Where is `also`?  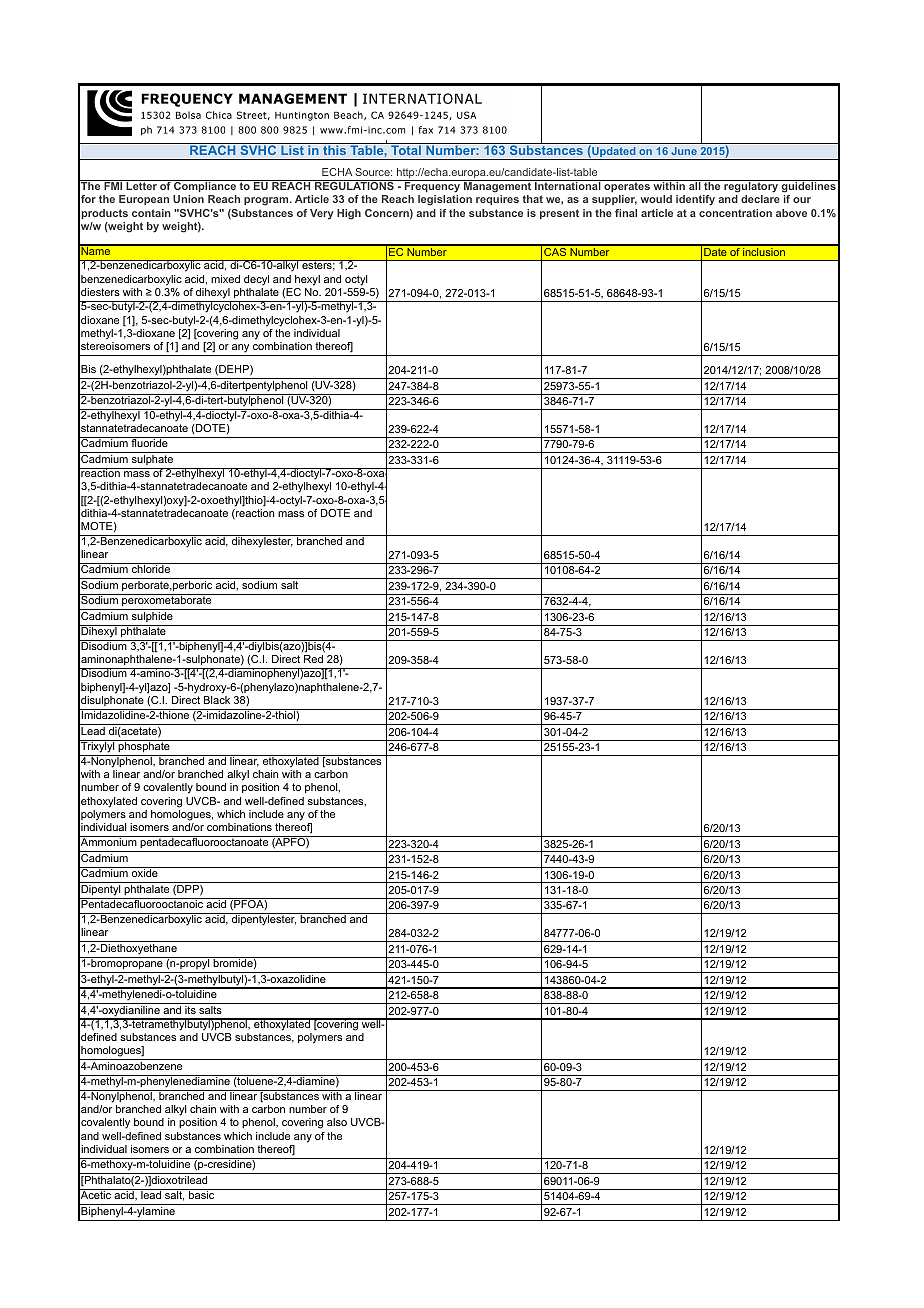
also is located at coordinates (337, 1122).
